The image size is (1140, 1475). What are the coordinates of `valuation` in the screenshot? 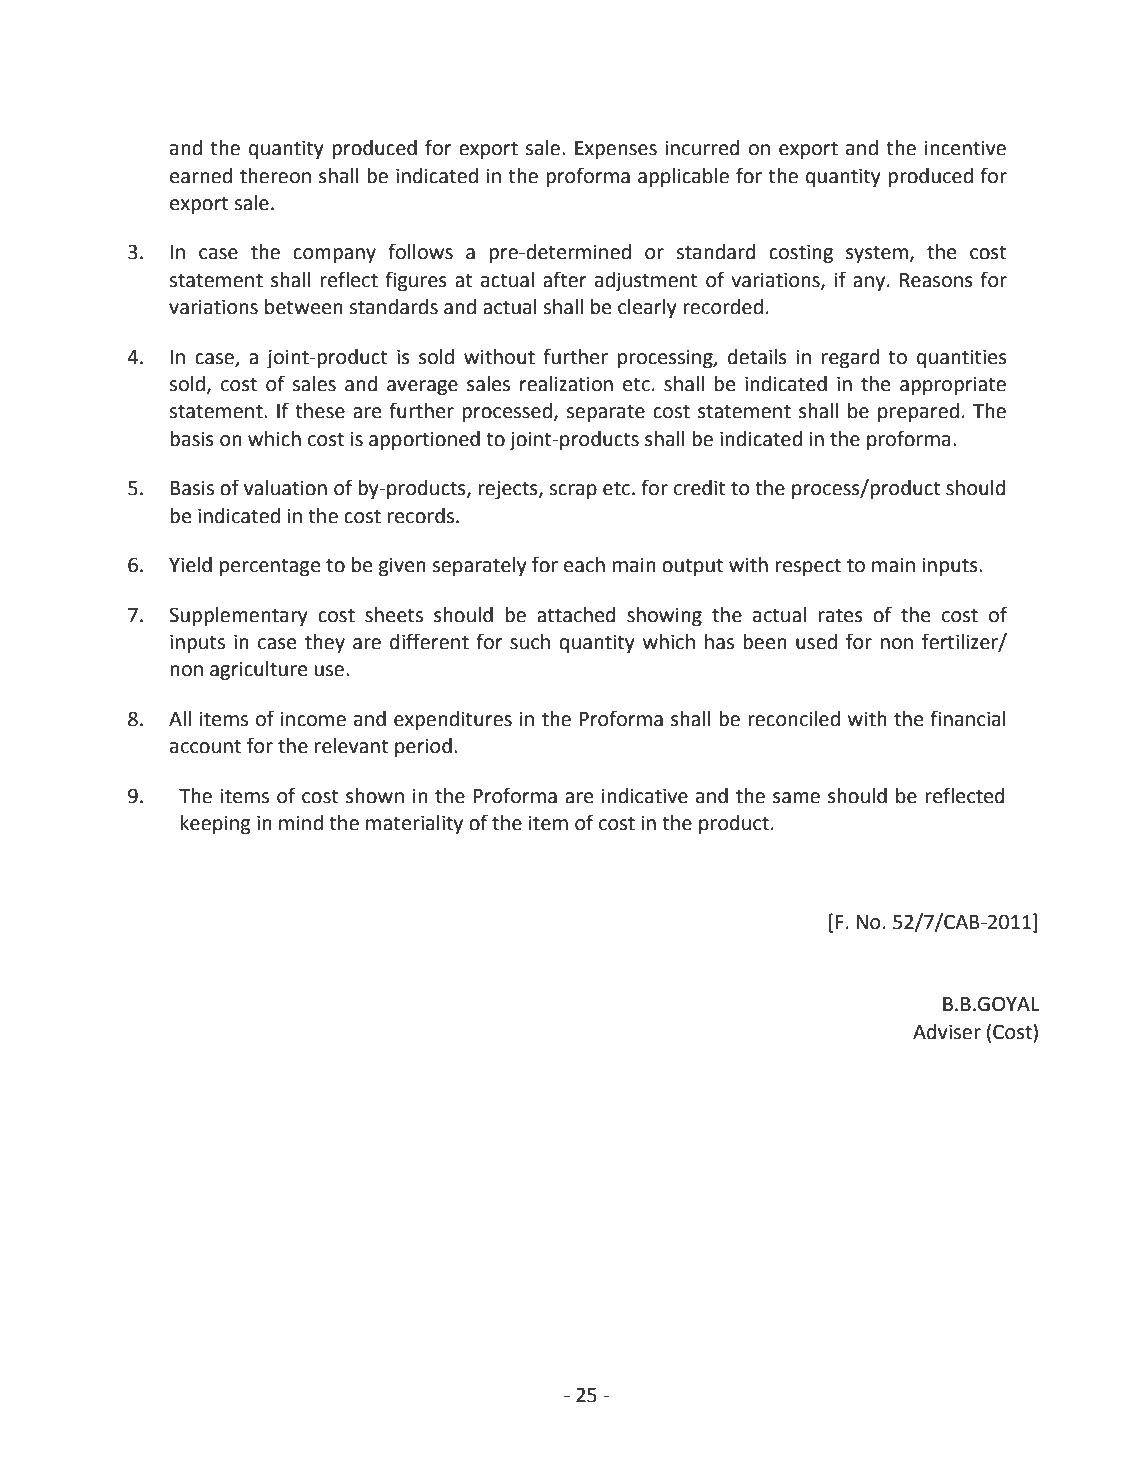 It's located at (285, 488).
